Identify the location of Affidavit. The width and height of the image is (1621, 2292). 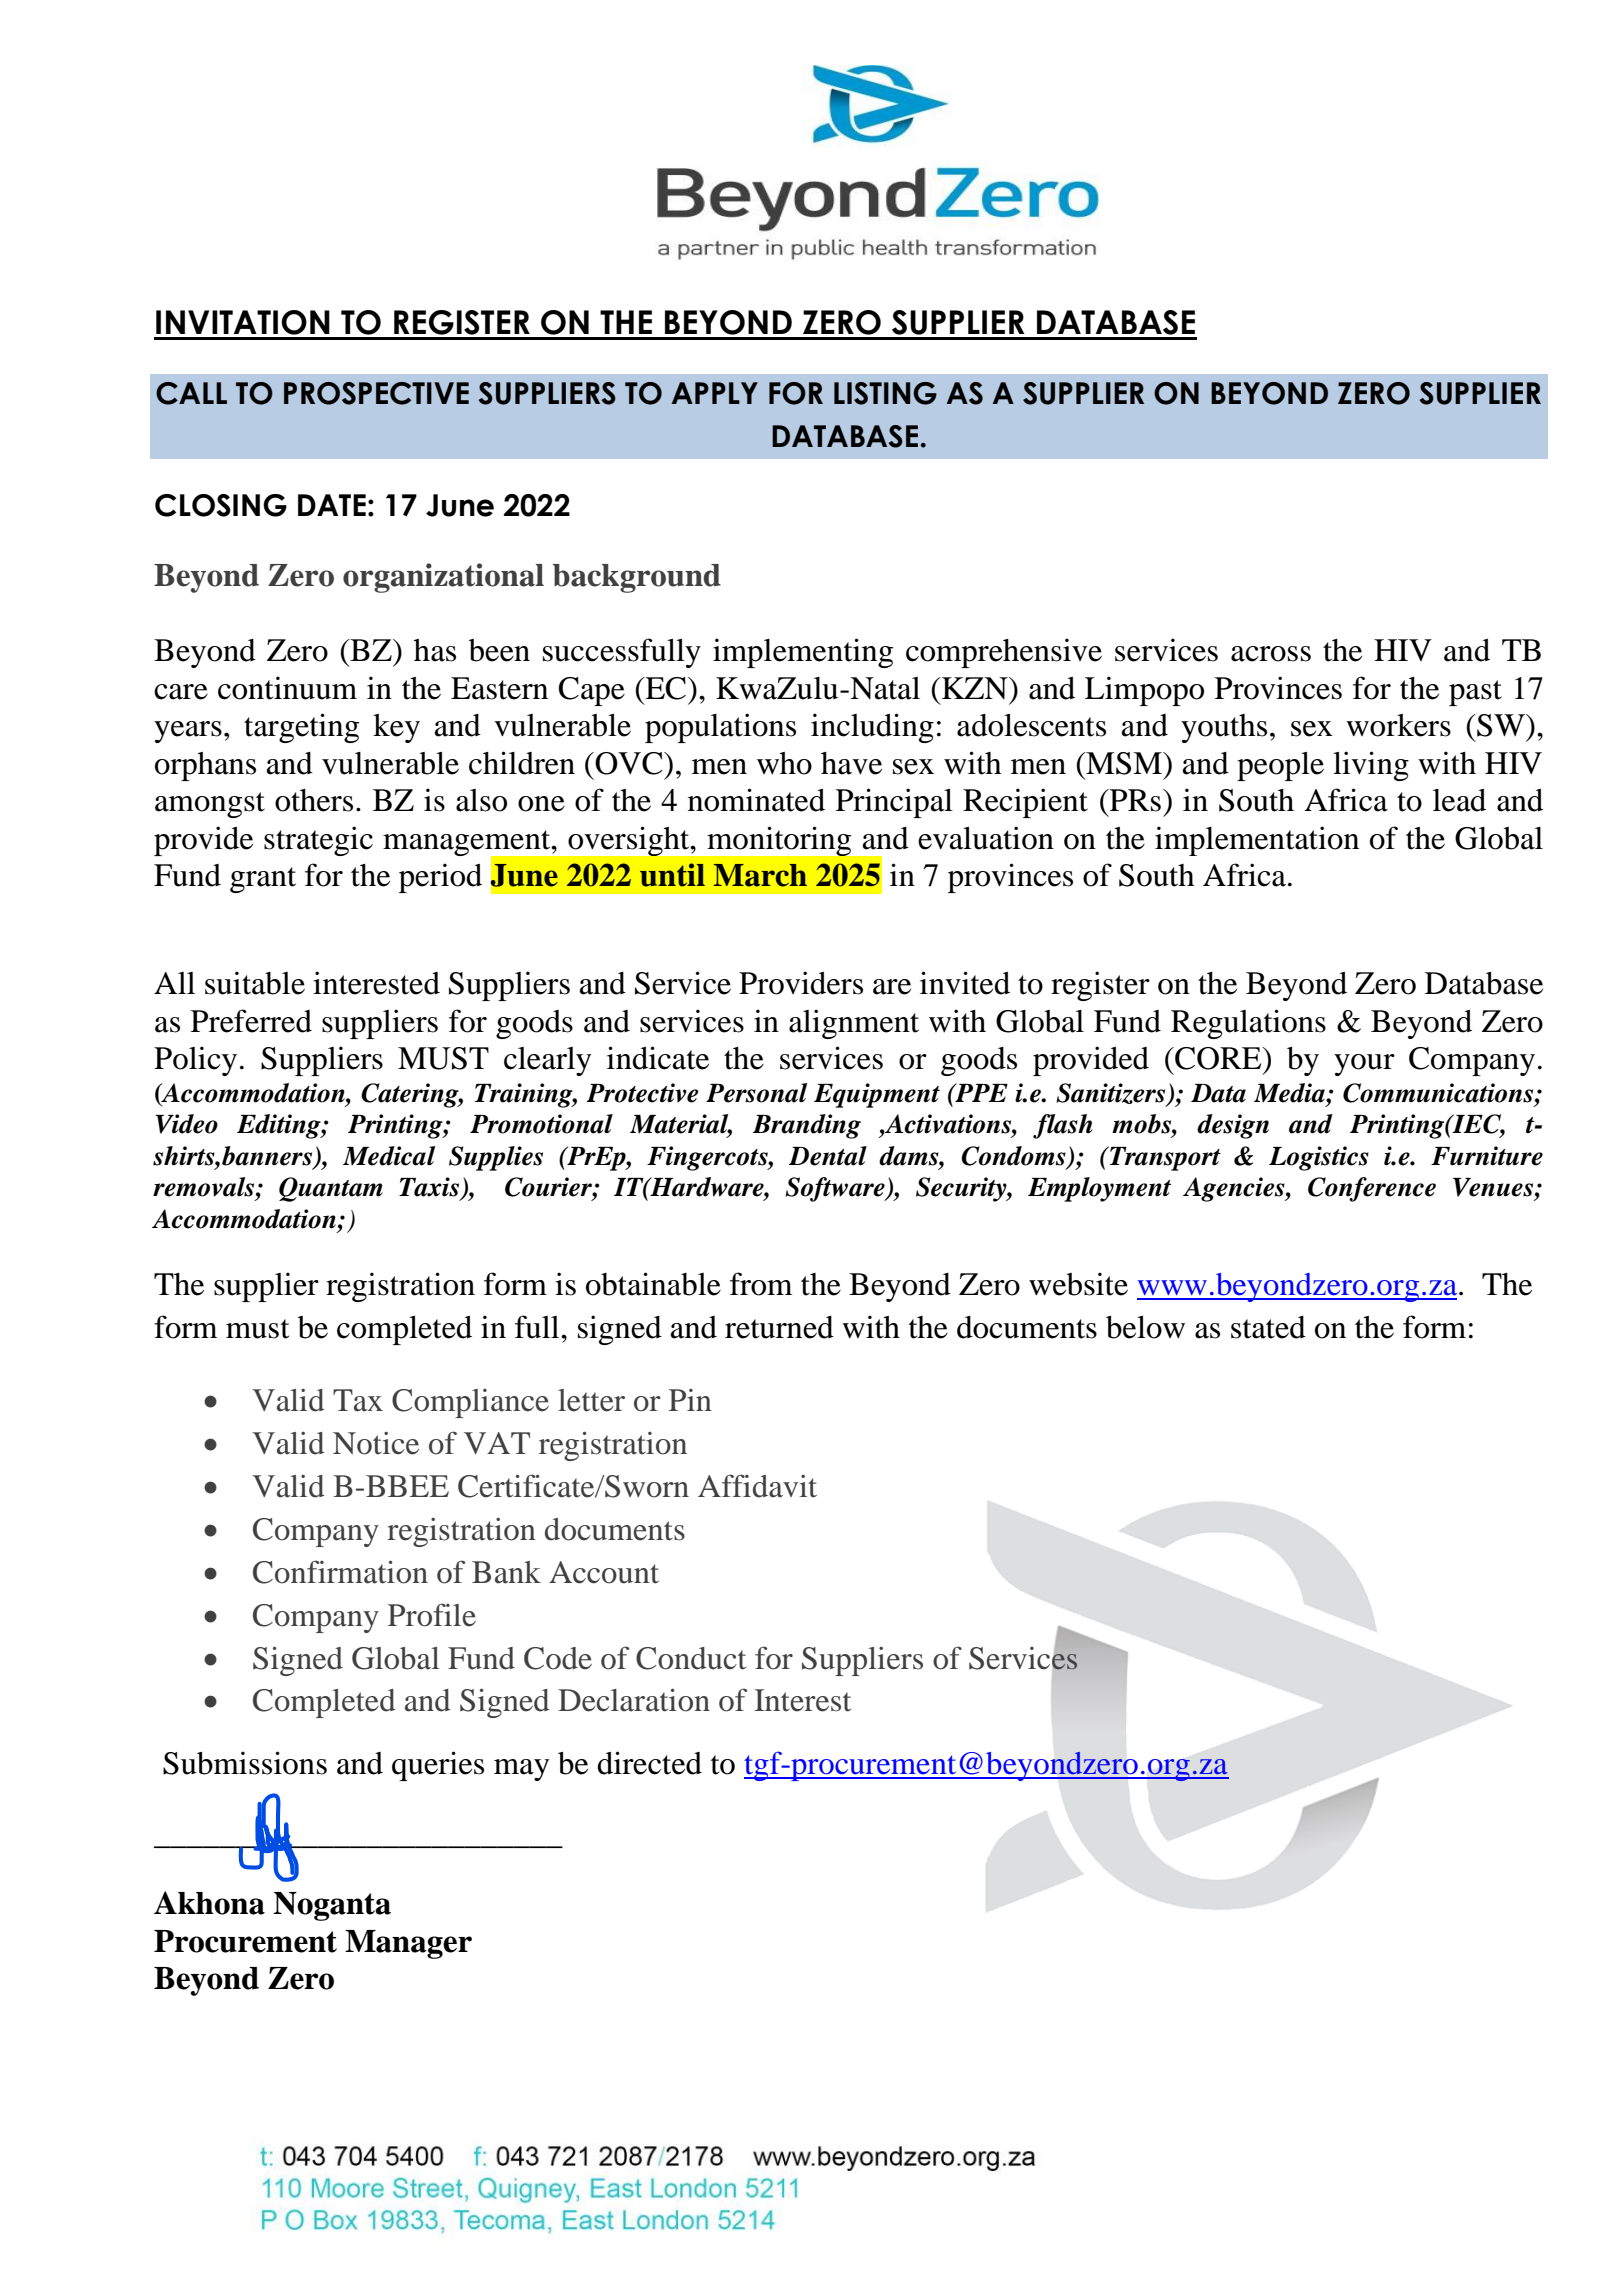
(757, 1486).
